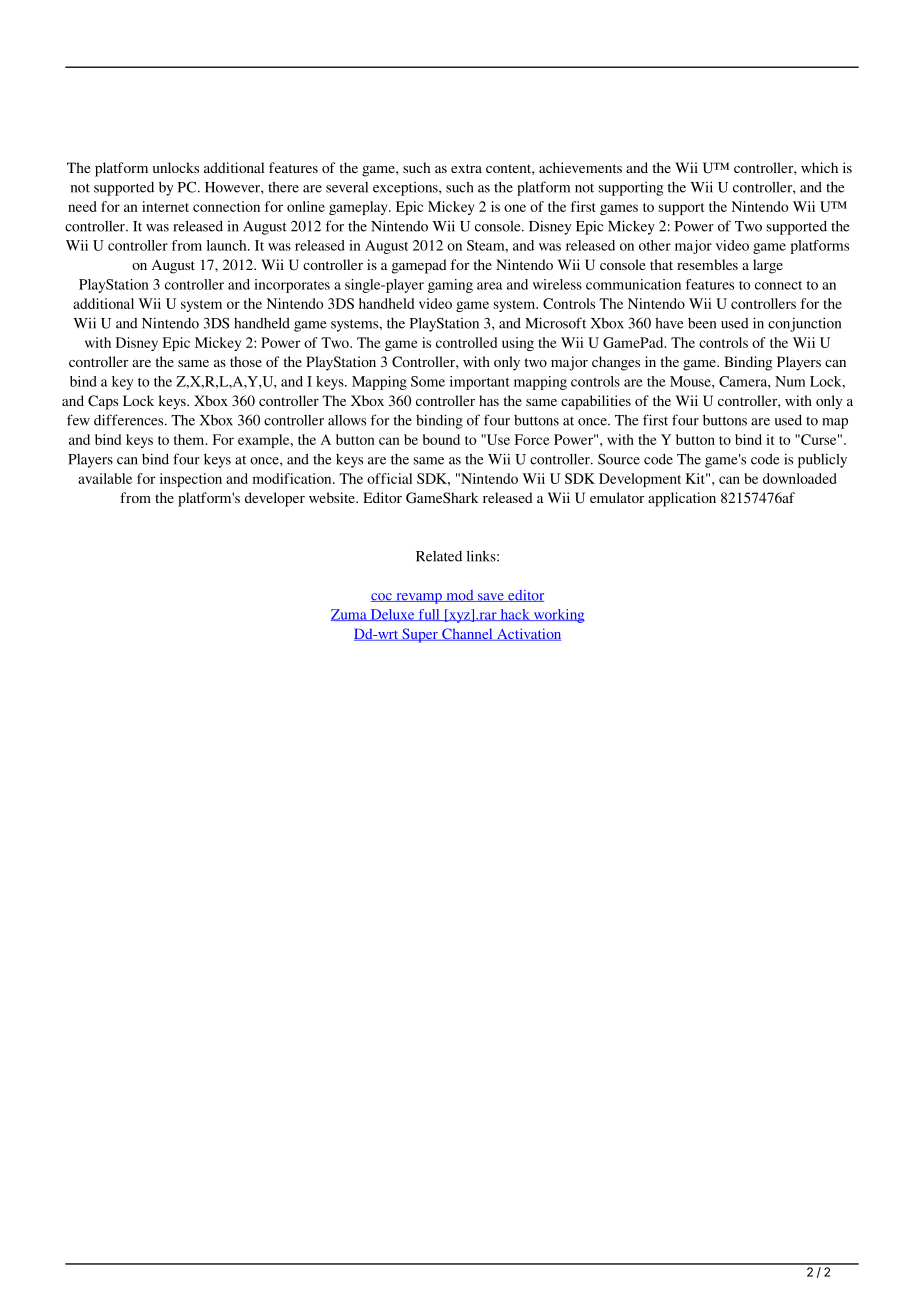 The image size is (924, 1308). I want to click on inspection, so click(191, 480).
